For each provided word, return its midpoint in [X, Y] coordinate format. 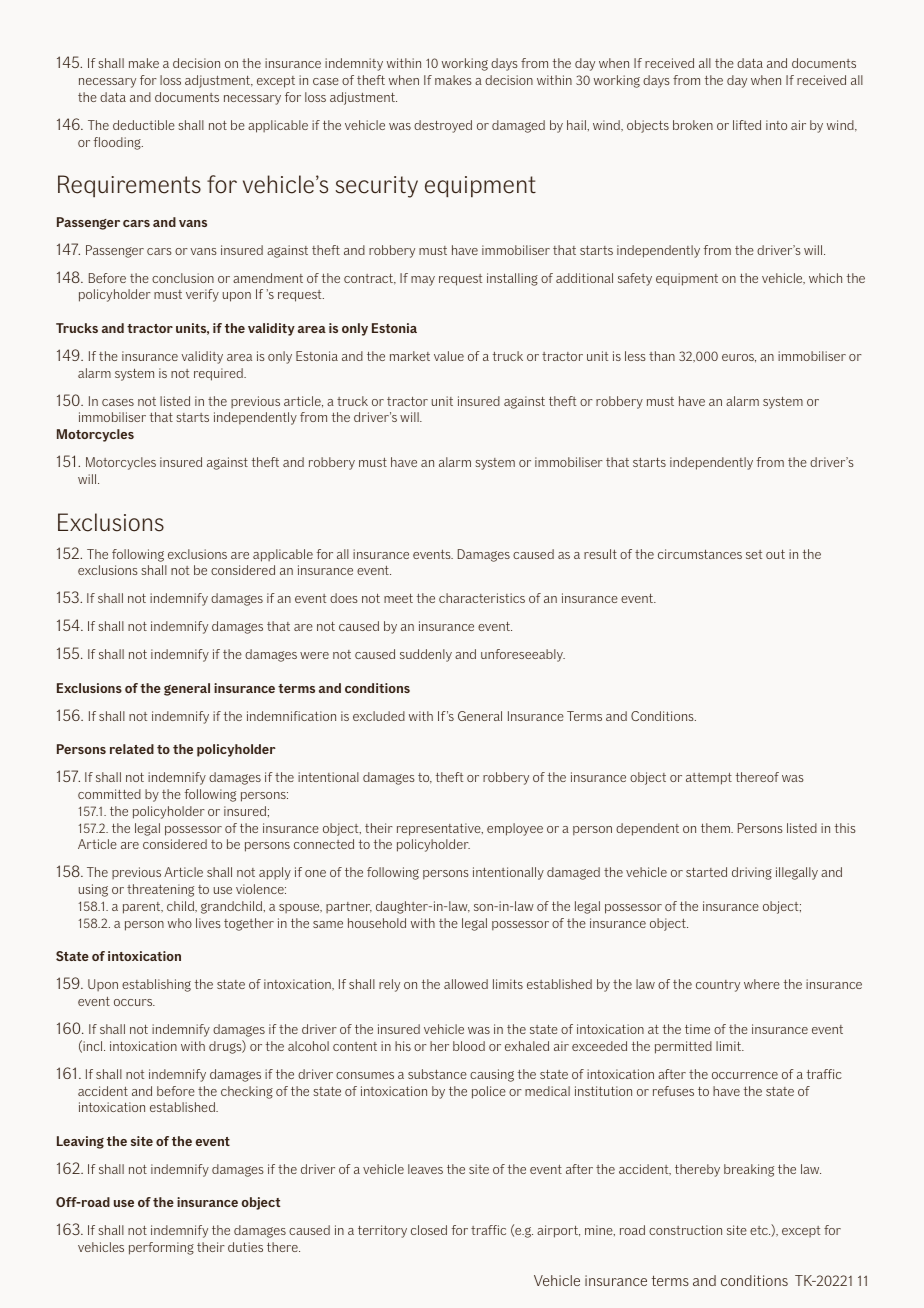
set [754, 554]
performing [161, 1248]
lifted [747, 125]
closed [429, 1230]
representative [440, 829]
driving [752, 873]
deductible [144, 125]
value [449, 356]
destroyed [443, 126]
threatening [160, 890]
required [219, 374]
